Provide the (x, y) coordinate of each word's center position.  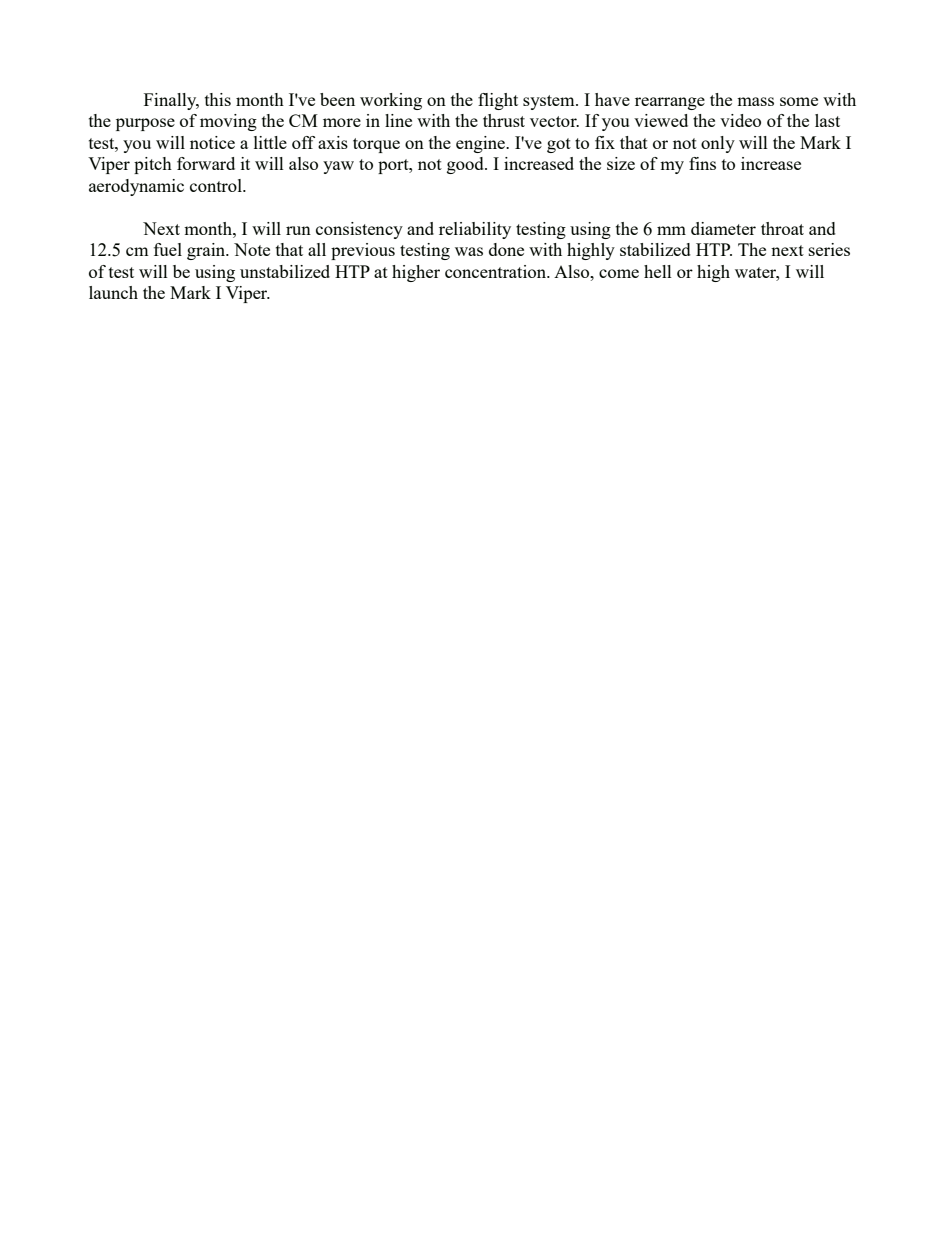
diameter (723, 228)
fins (702, 163)
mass (755, 101)
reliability (475, 230)
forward (206, 163)
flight (498, 101)
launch (113, 292)
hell (658, 271)
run (298, 230)
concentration (497, 271)
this (218, 99)
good (466, 165)
